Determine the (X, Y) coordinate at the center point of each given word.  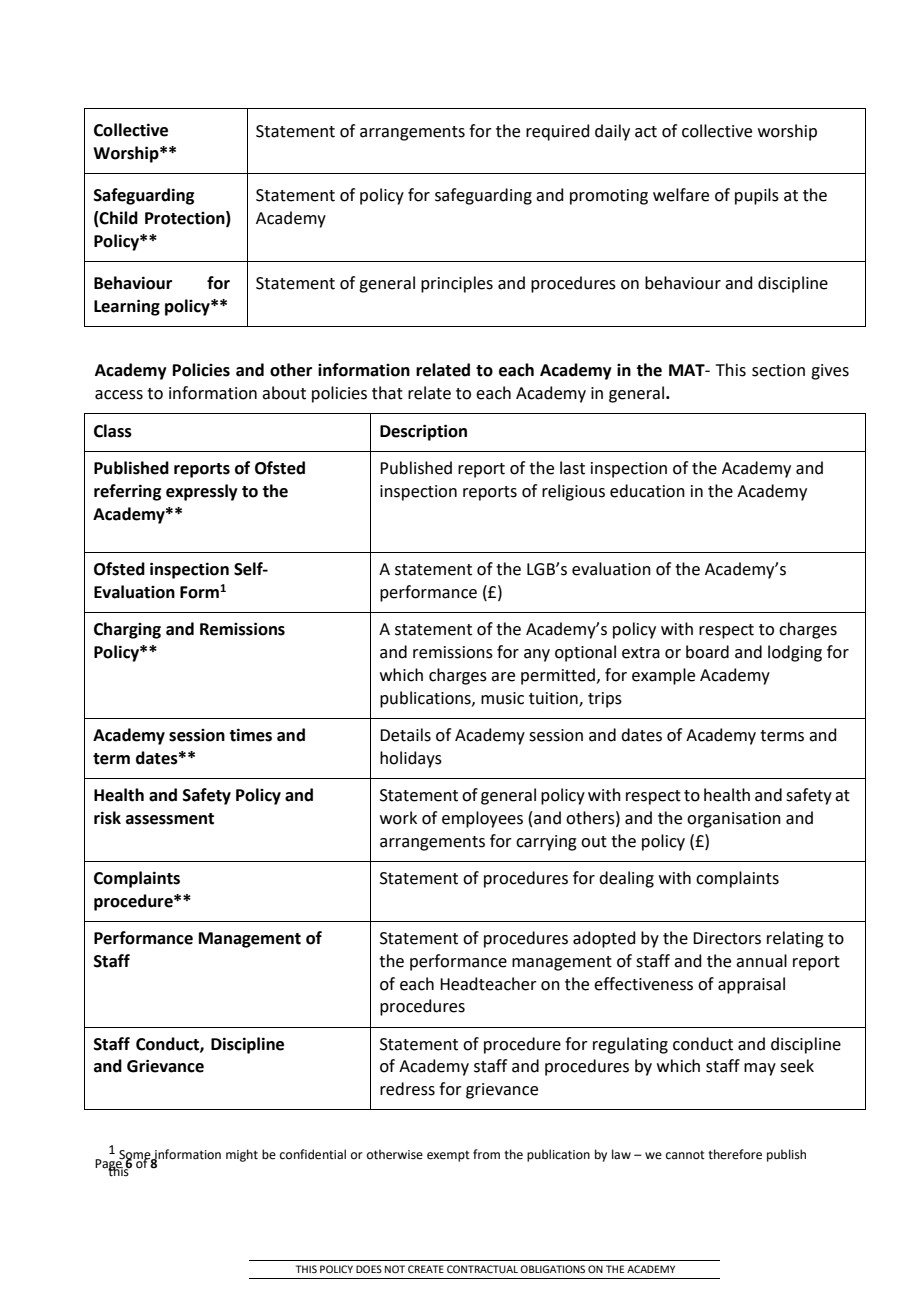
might (242, 1155)
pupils (757, 196)
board (707, 652)
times (250, 735)
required (558, 132)
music (502, 698)
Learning (127, 307)
